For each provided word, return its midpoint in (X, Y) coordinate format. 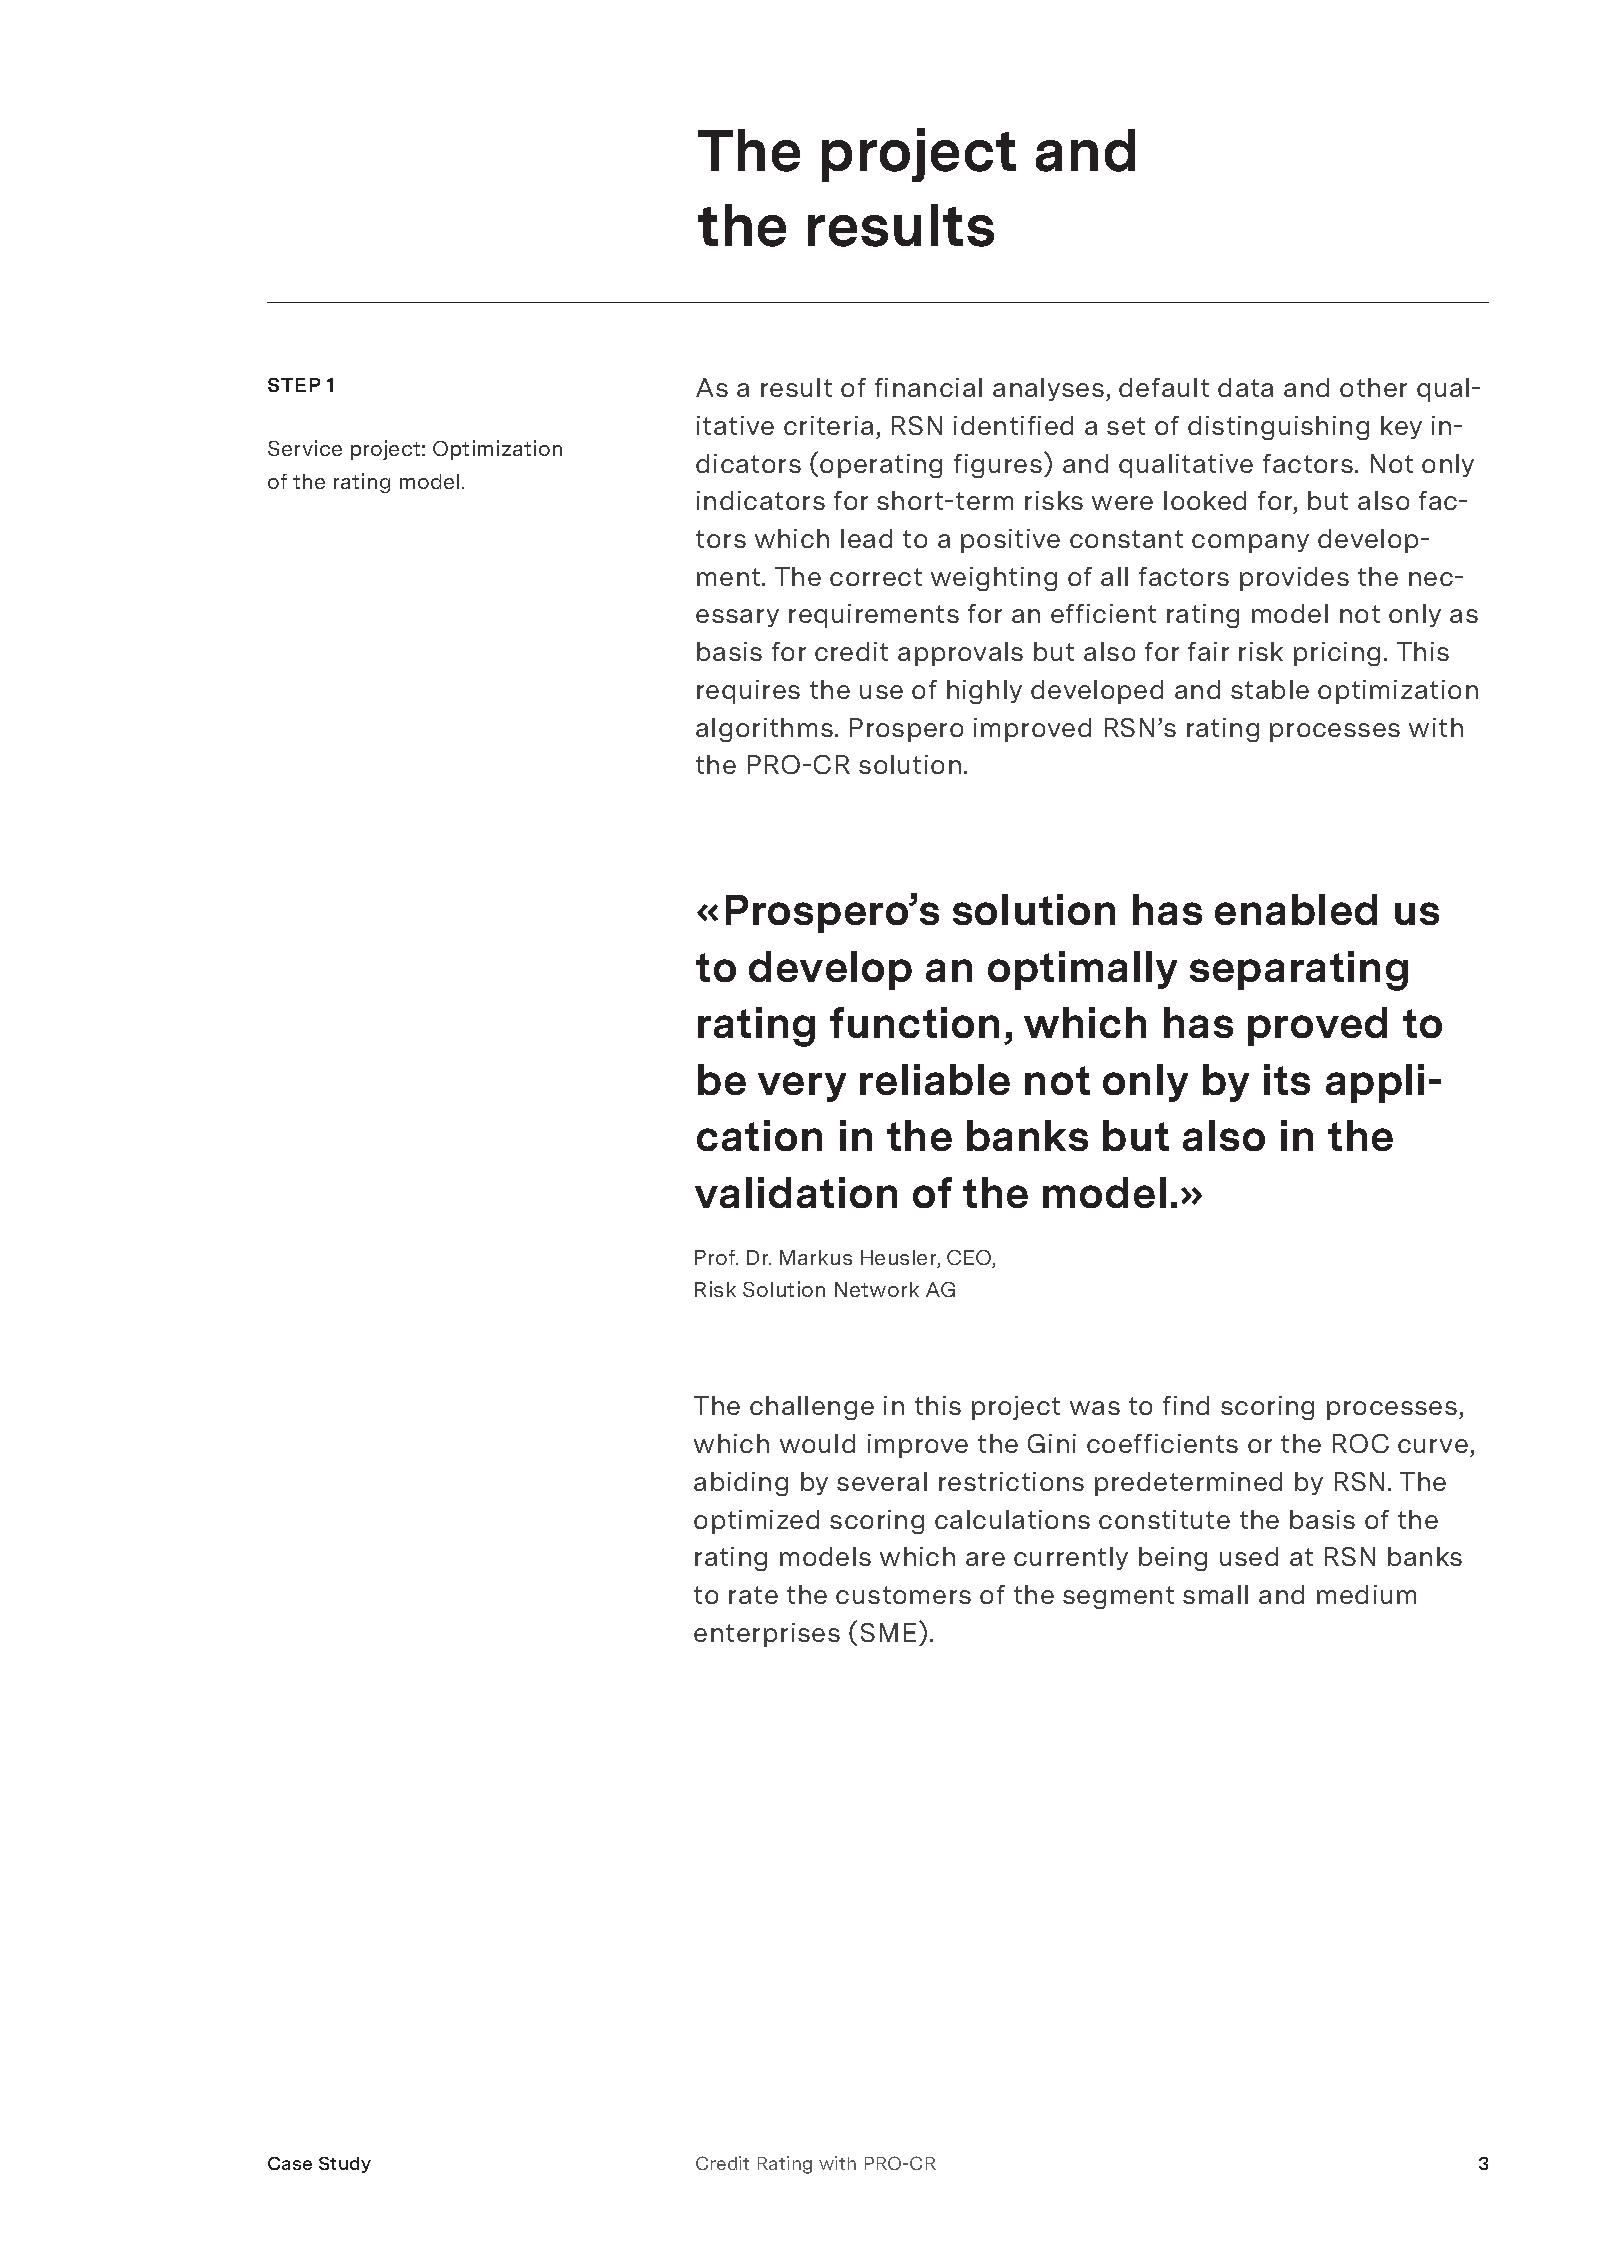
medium (1366, 1594)
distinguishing (1278, 428)
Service (305, 448)
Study (345, 2165)
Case (290, 2163)
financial (928, 387)
